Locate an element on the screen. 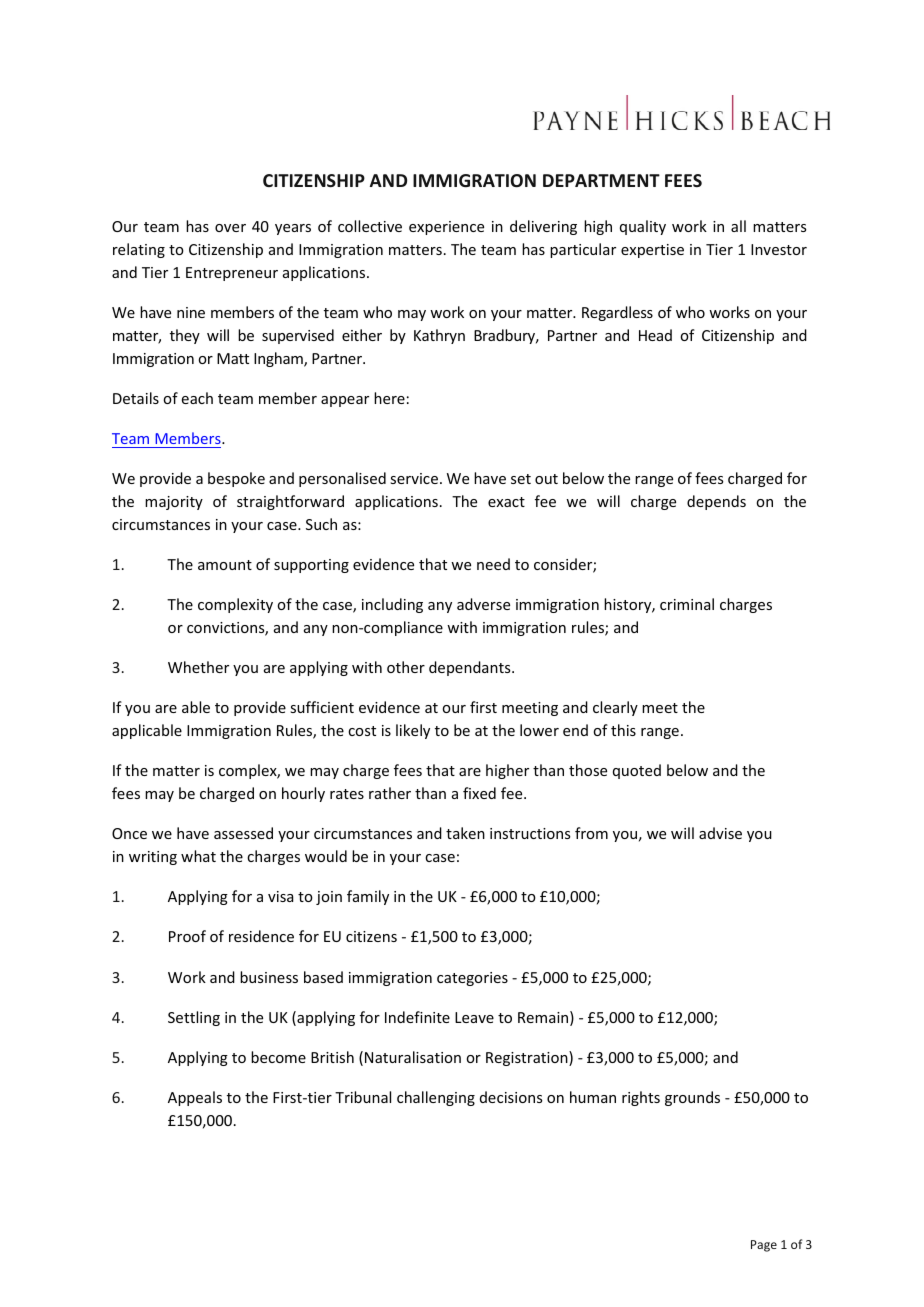  over is located at coordinates (230, 228).
